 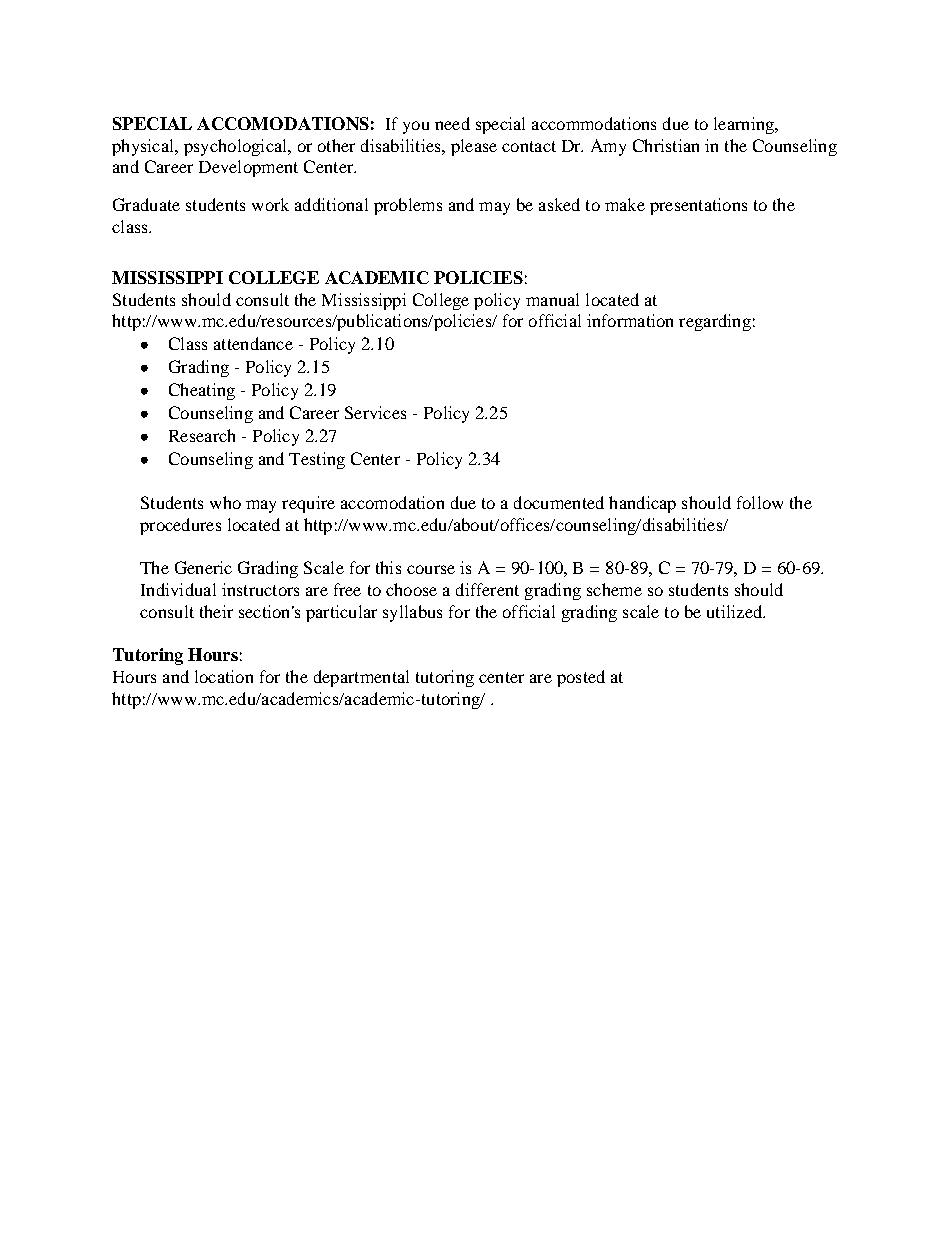 I want to click on Research, so click(x=202, y=435).
